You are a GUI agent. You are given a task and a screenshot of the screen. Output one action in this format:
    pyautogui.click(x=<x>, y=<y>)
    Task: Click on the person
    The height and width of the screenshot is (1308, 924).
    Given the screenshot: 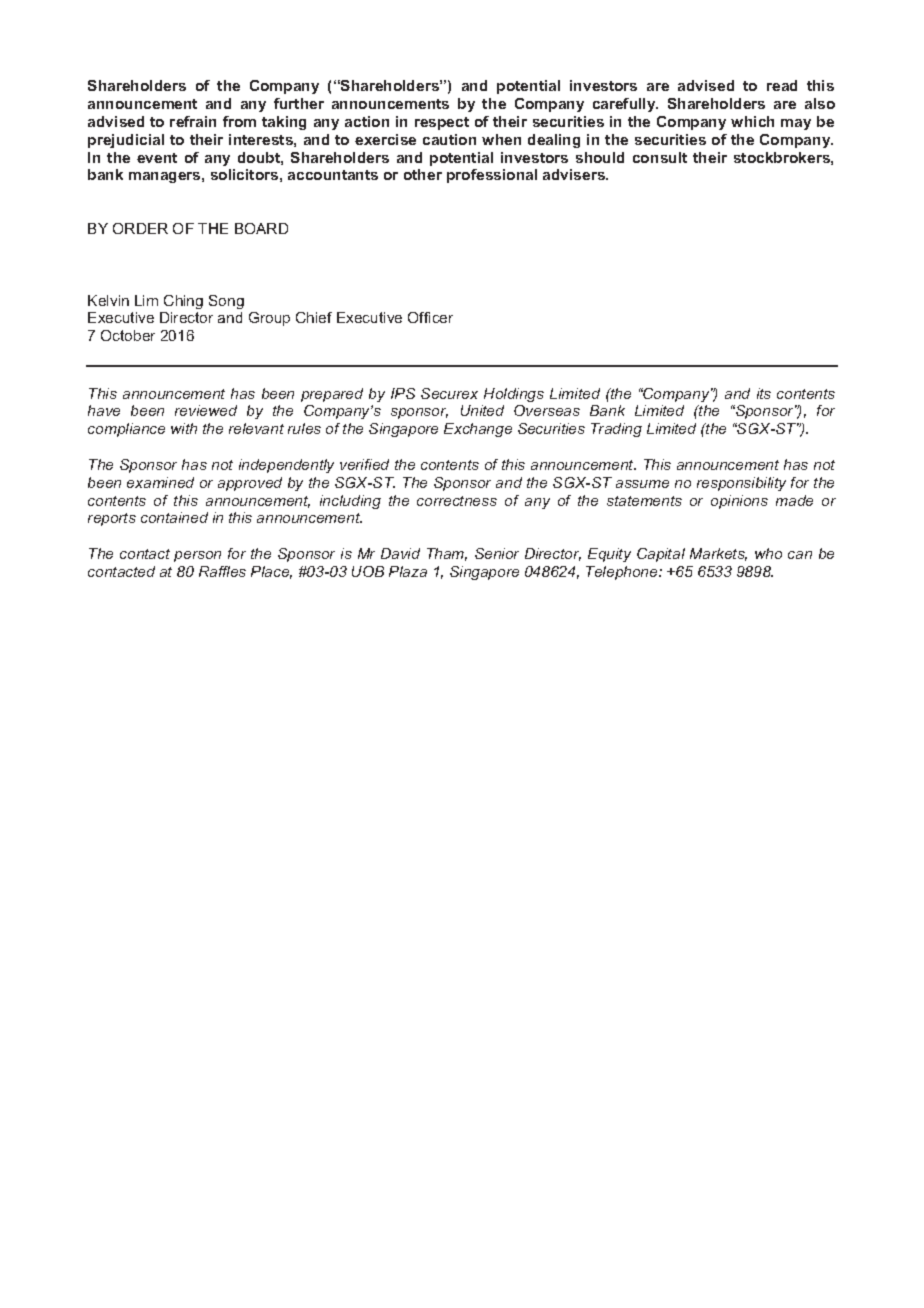 What is the action you would take?
    pyautogui.click(x=197, y=556)
